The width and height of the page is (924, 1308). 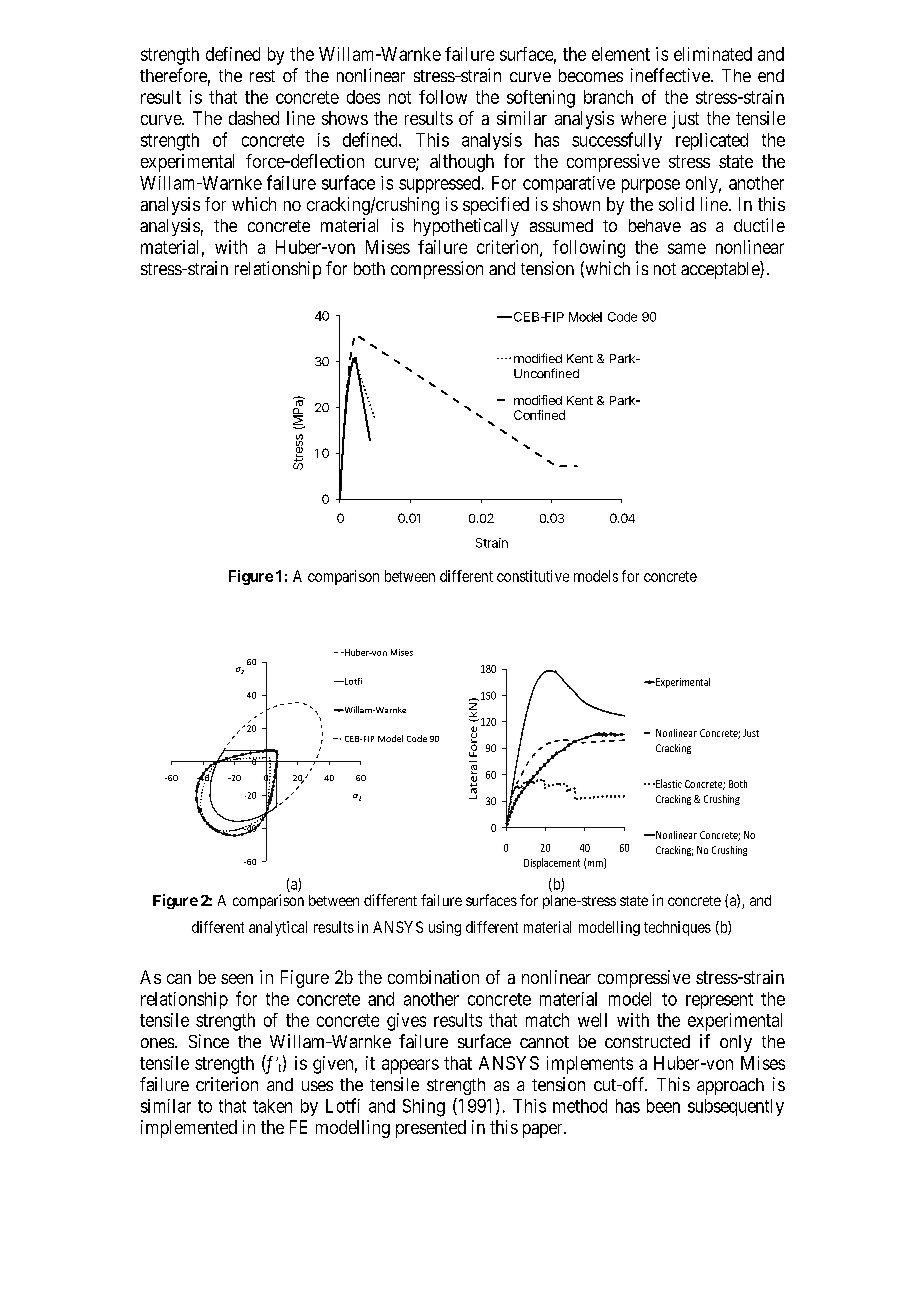 What do you see at coordinates (437, 270) in the page?
I see `compression` at bounding box center [437, 270].
